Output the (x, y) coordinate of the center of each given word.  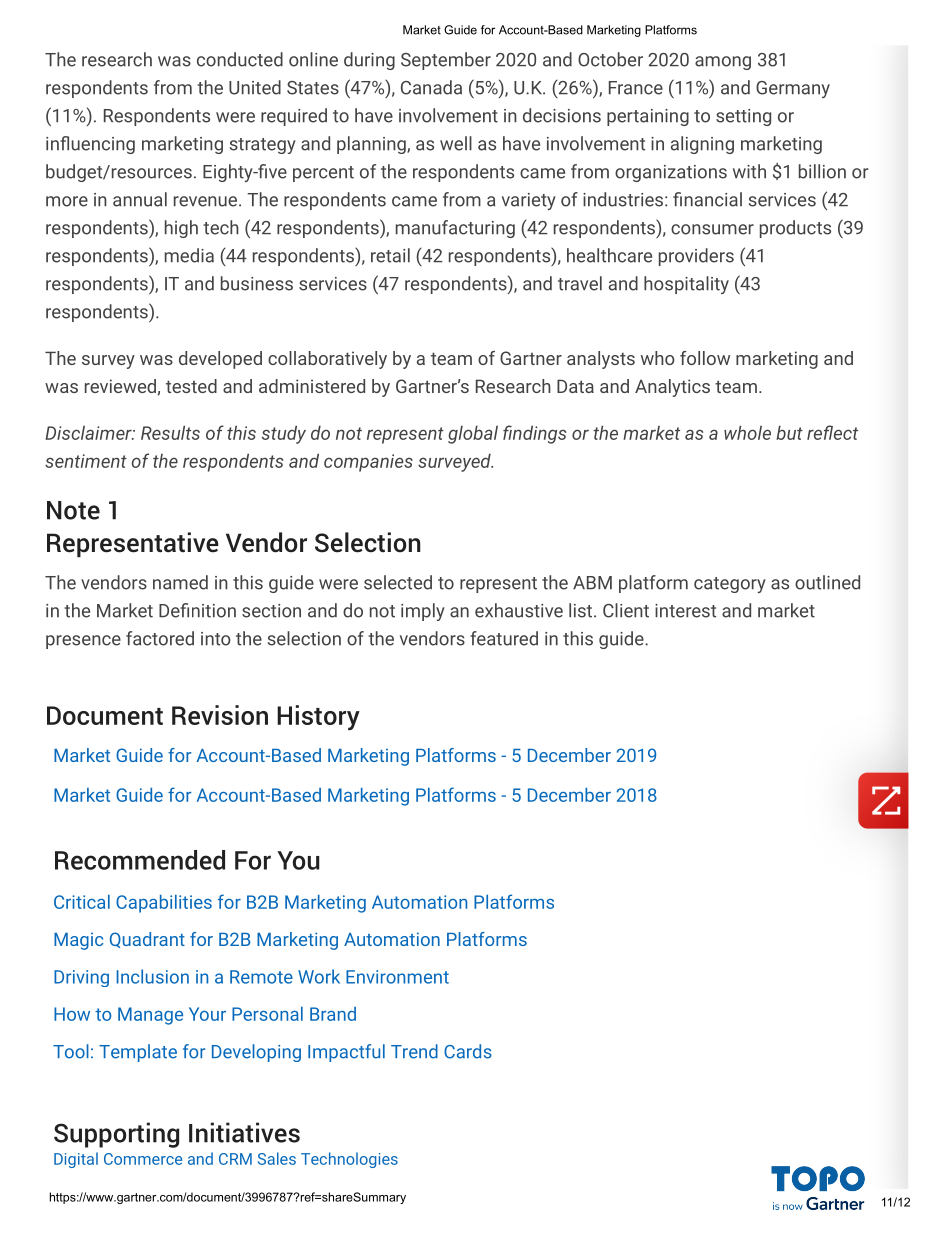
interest (685, 611)
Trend (414, 1051)
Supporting (116, 1135)
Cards (468, 1051)
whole (747, 432)
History (318, 717)
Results (170, 432)
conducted (240, 59)
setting (743, 117)
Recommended (140, 860)
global (473, 434)
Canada (431, 87)
